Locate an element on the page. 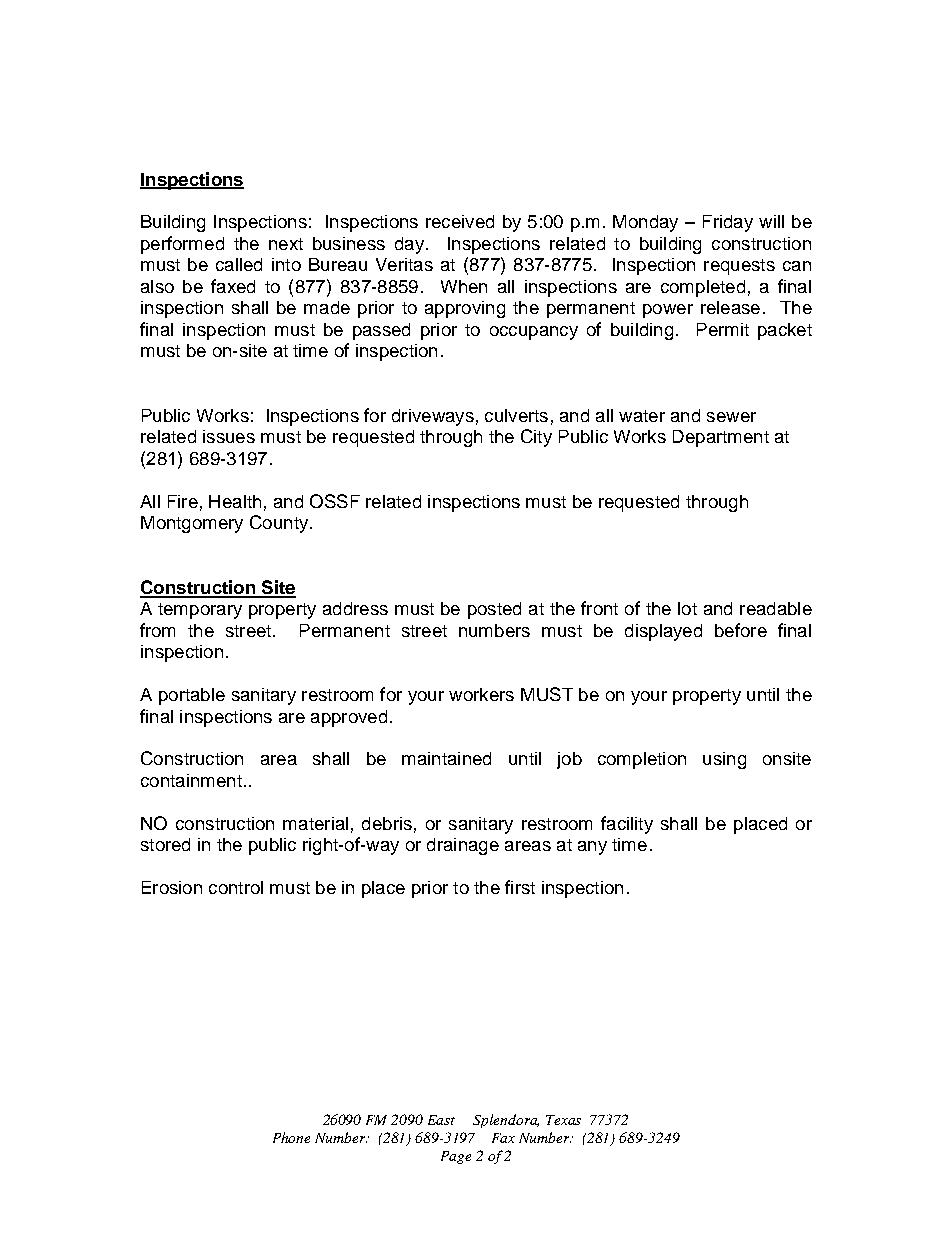 This image has height=1233, width=952. Phone is located at coordinates (291, 1137).
